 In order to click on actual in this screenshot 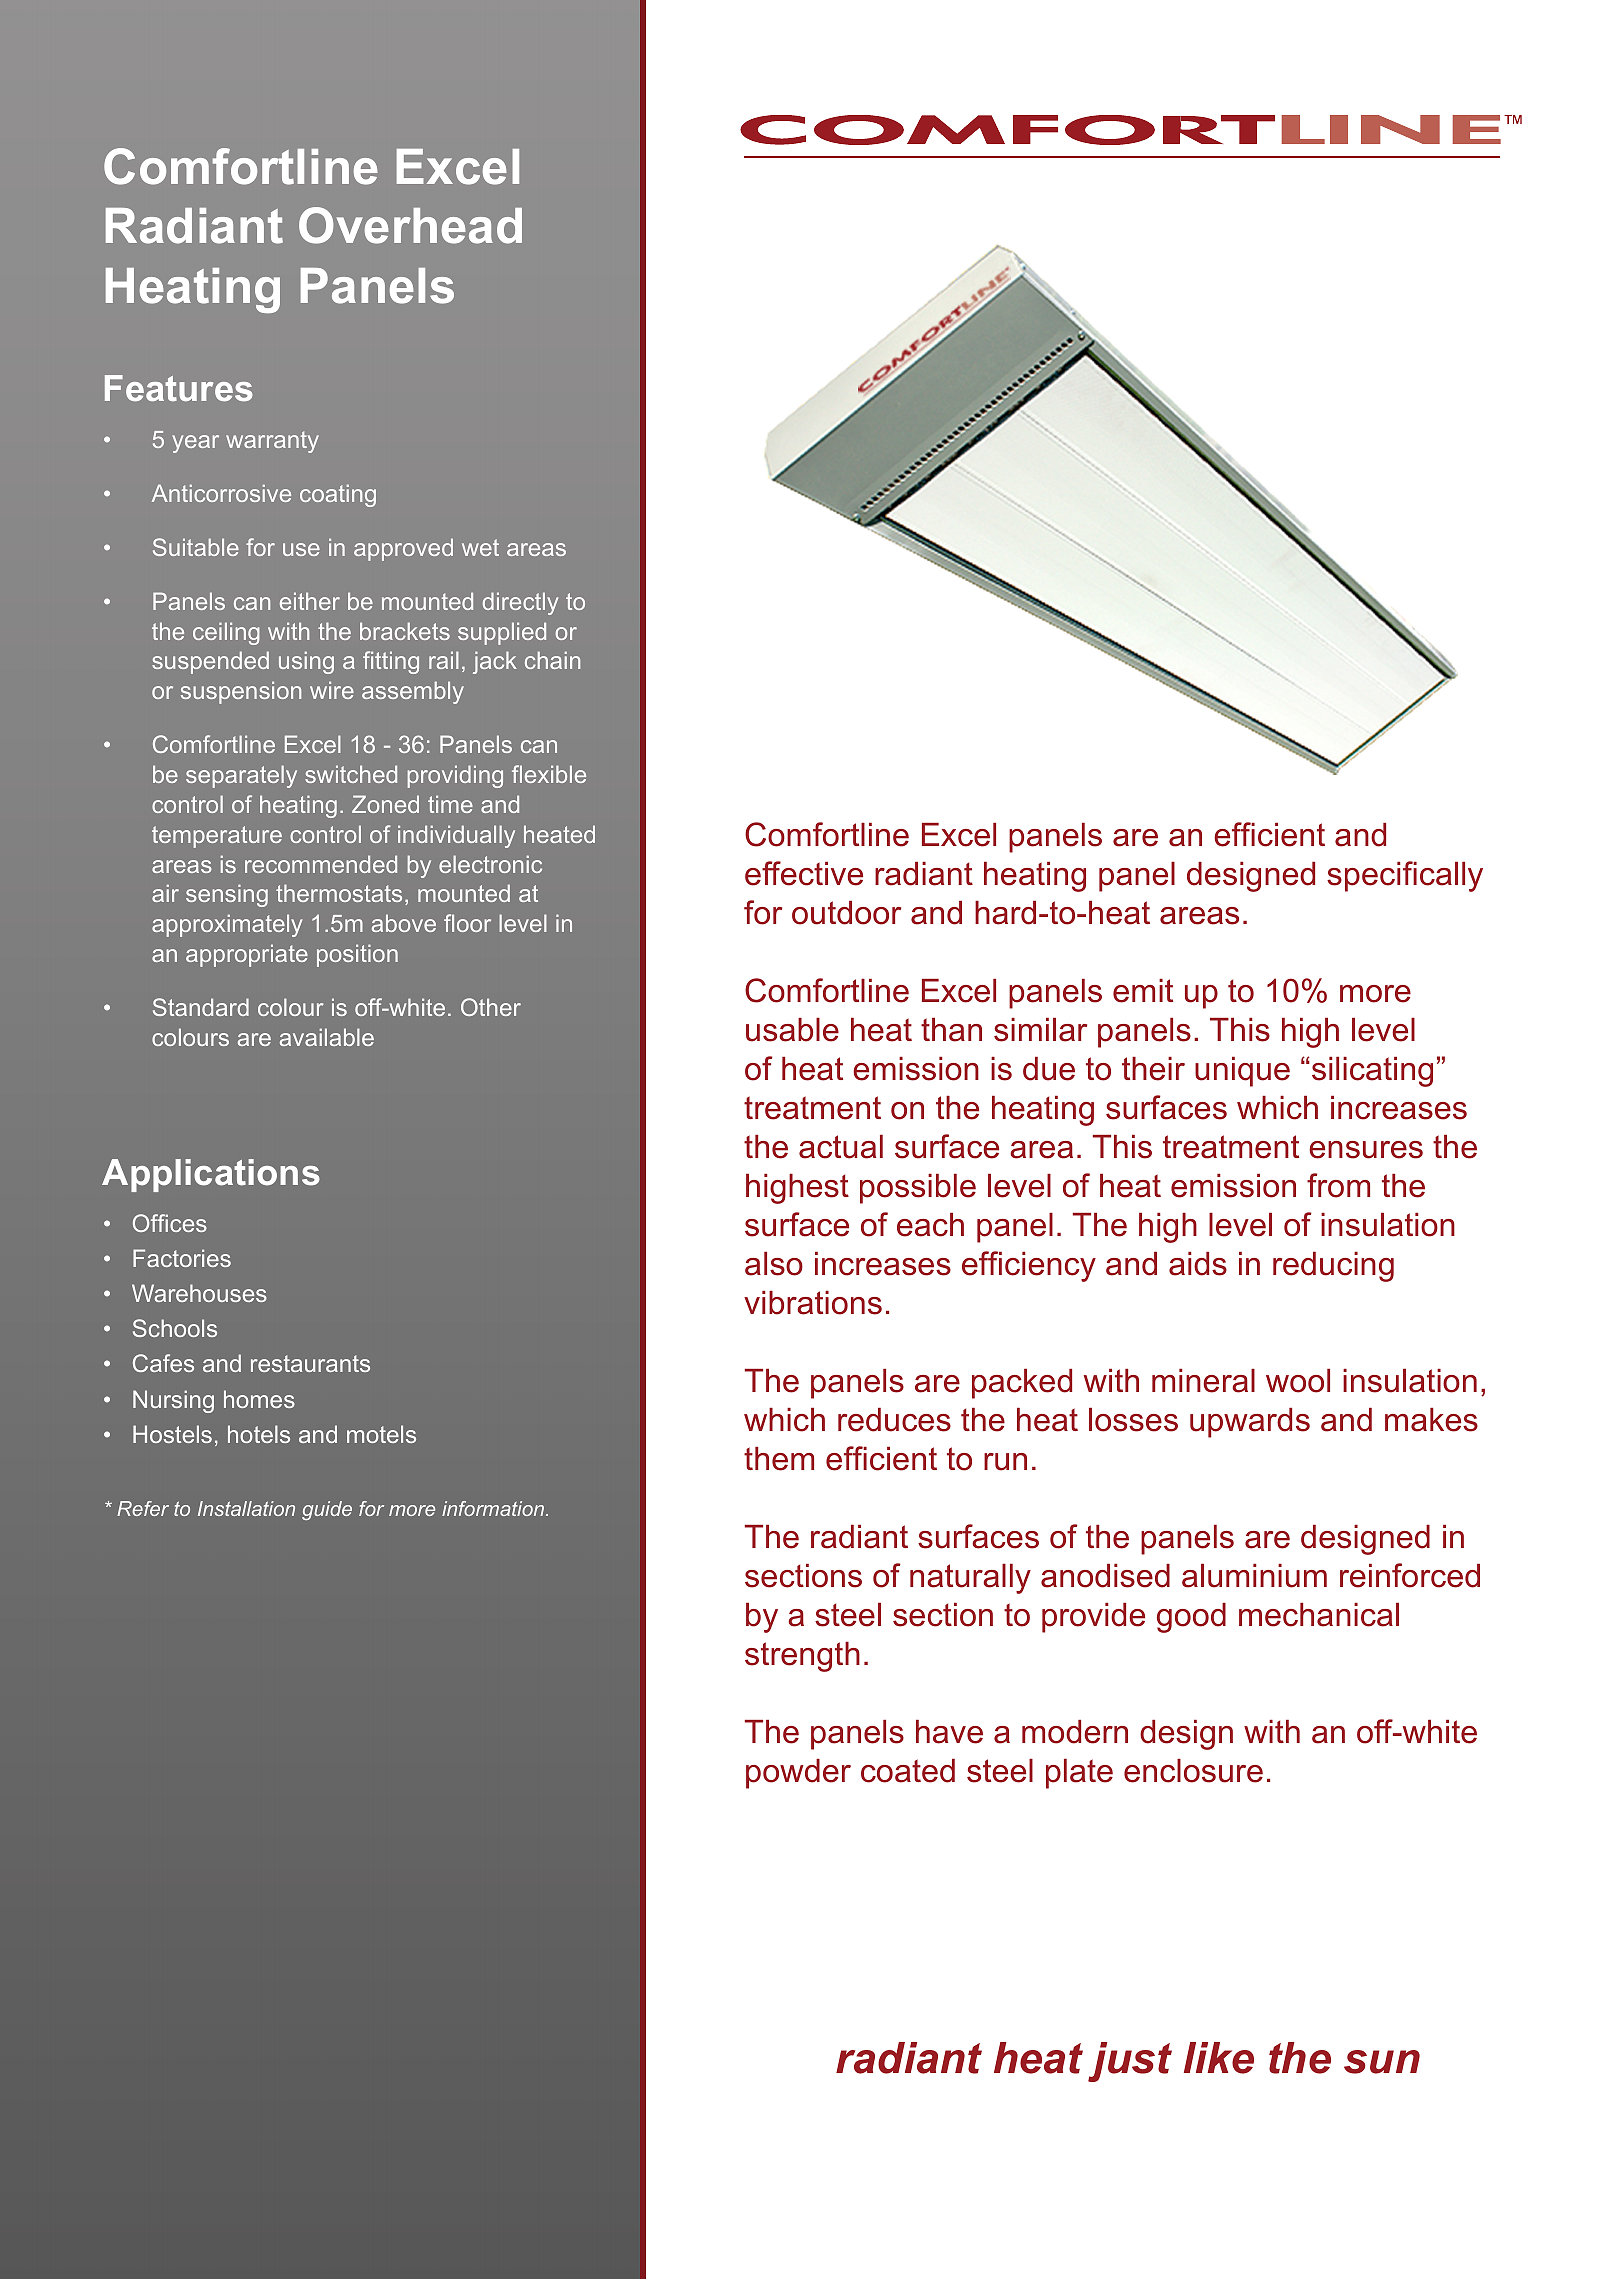, I will do `click(841, 1147)`.
